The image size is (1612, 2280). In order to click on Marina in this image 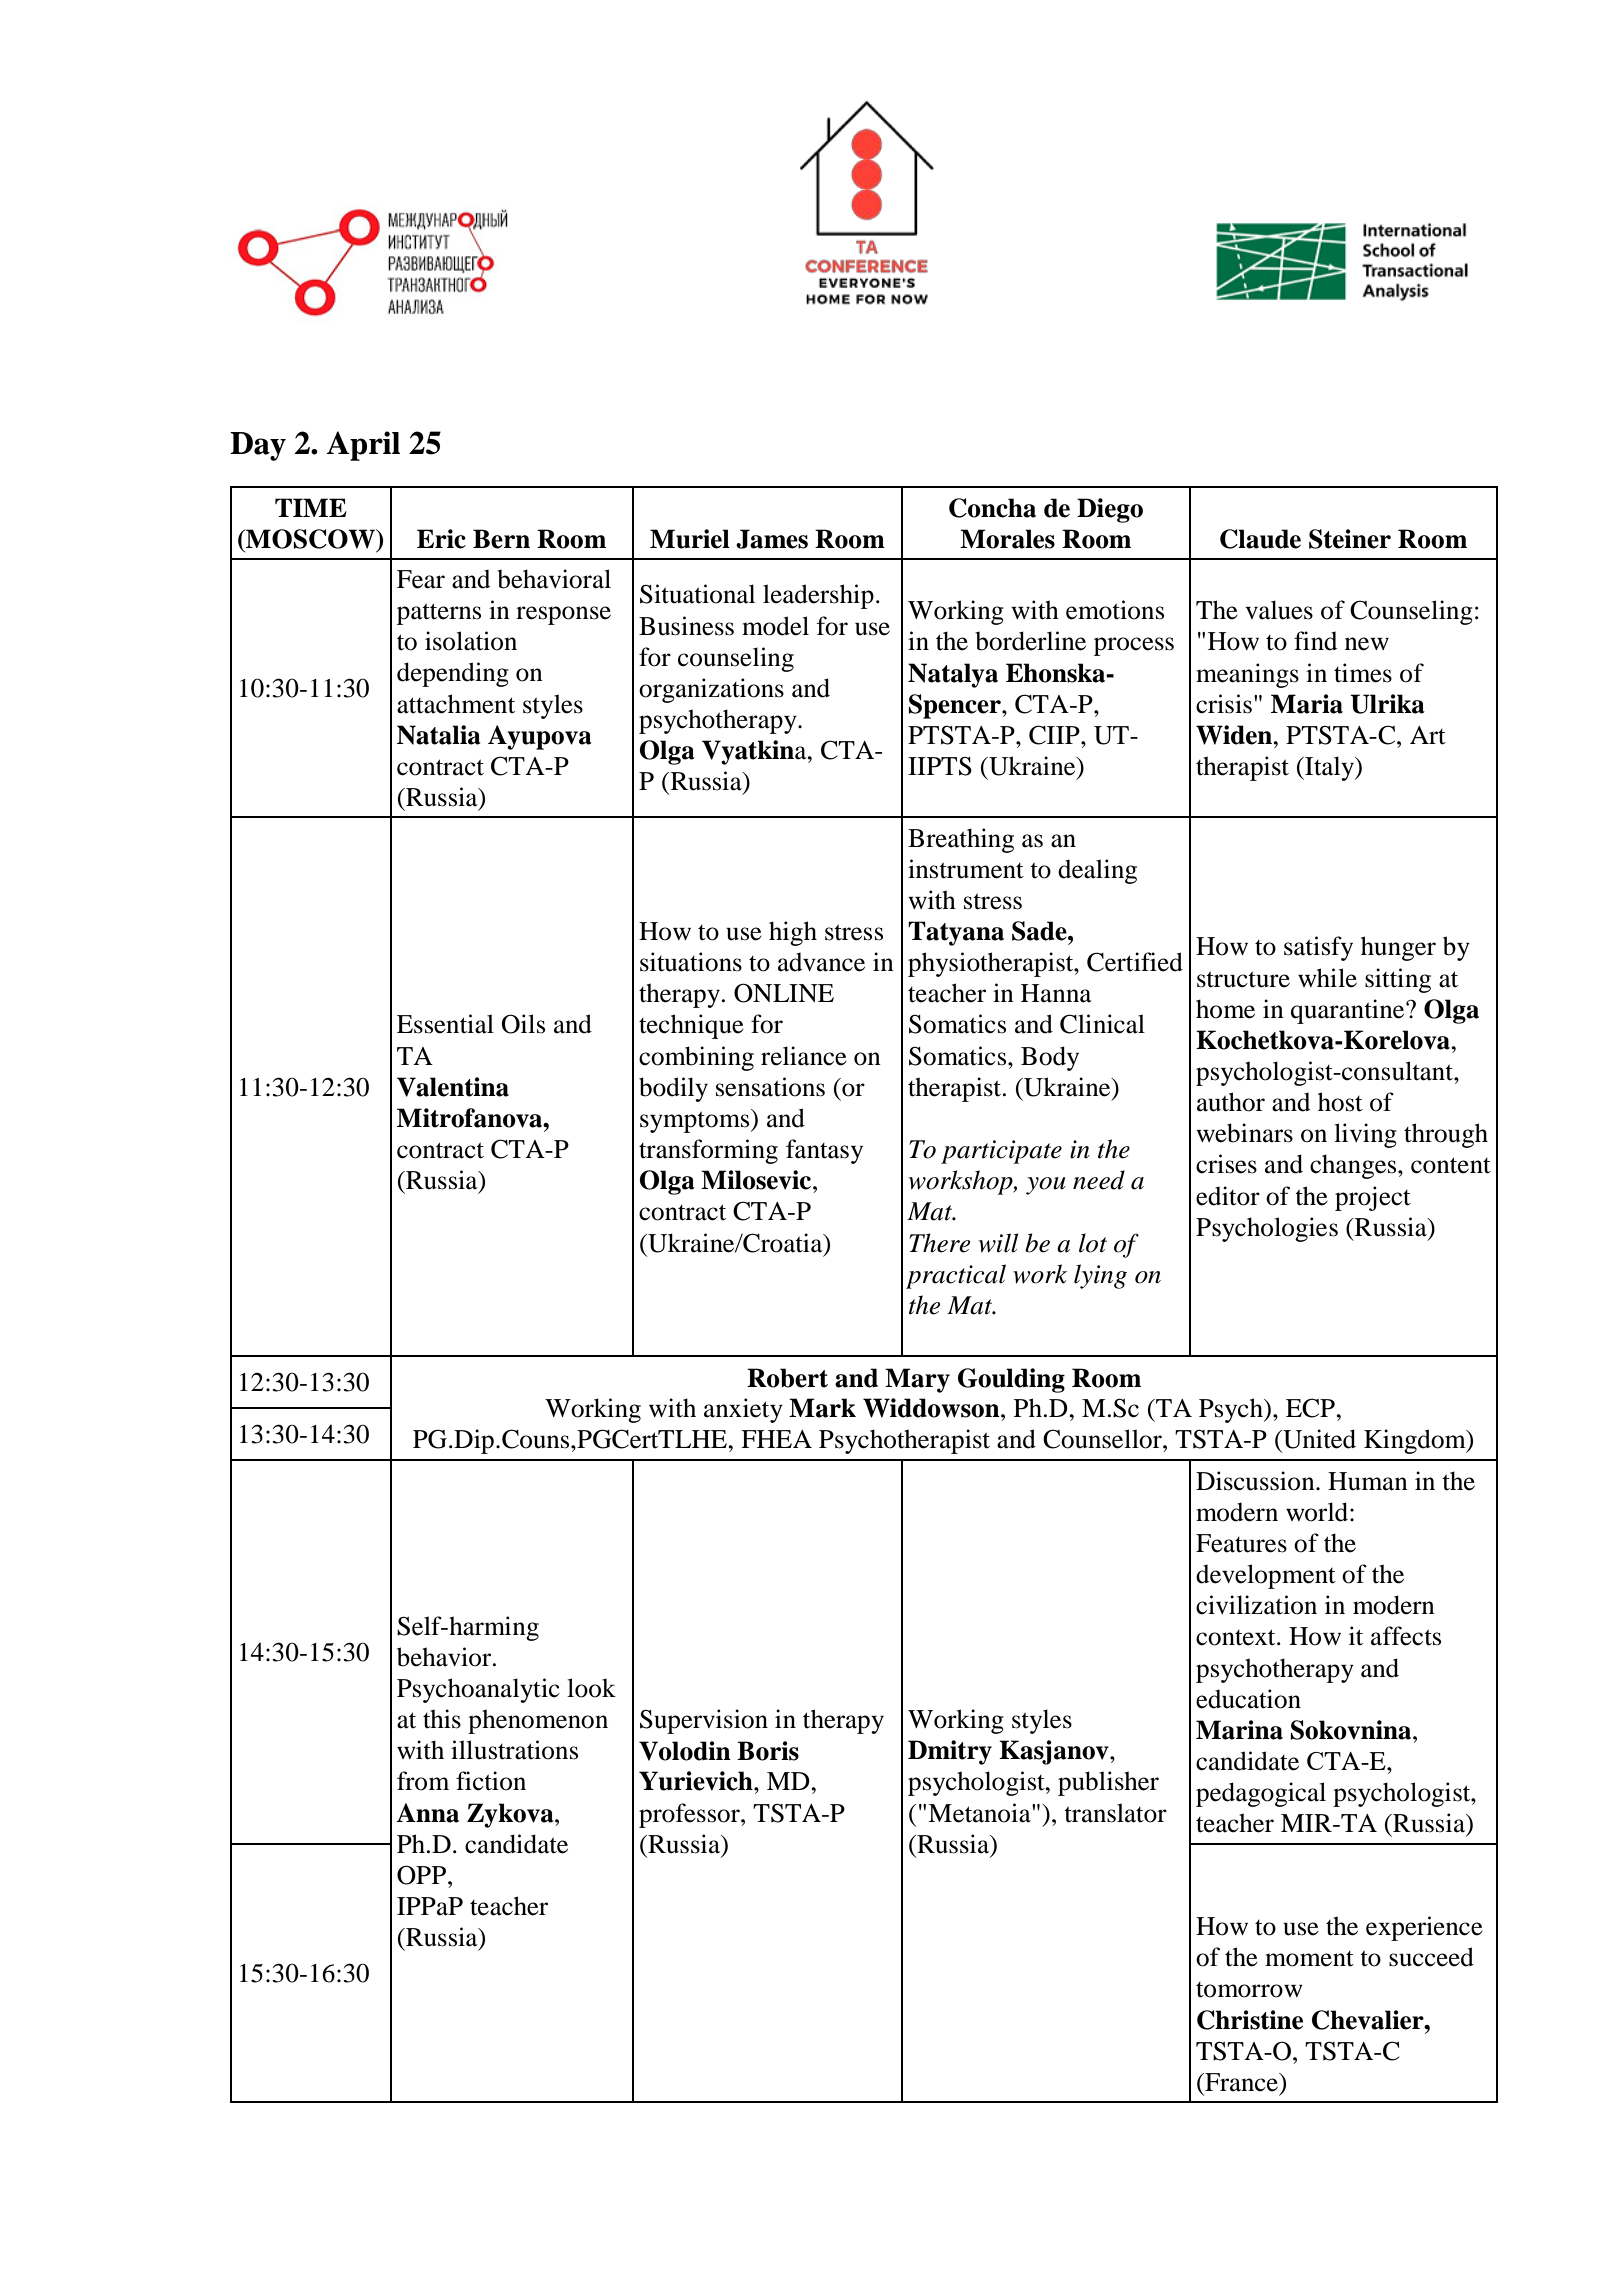, I will do `click(1239, 1730)`.
